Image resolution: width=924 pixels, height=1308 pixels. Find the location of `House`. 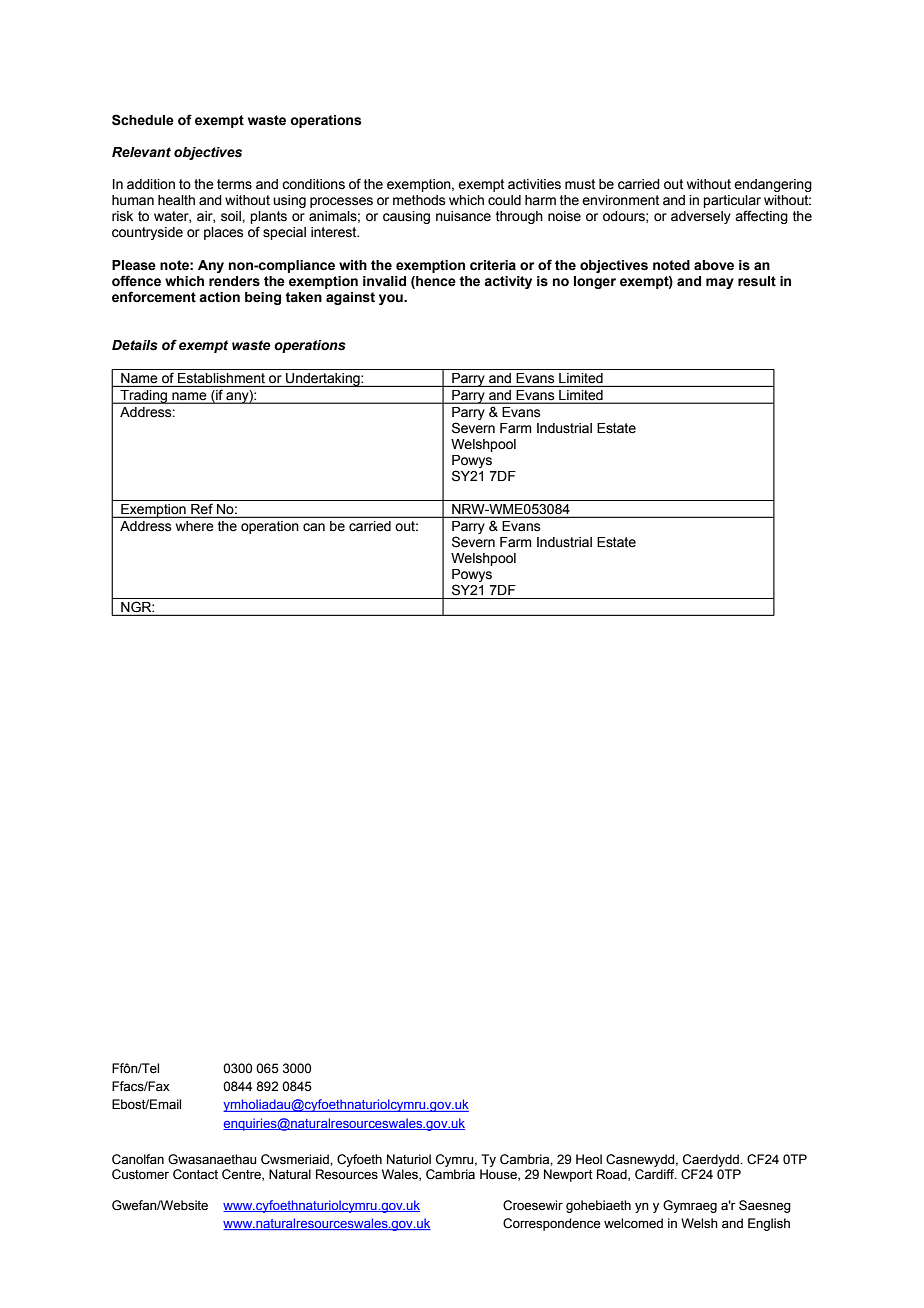

House is located at coordinates (499, 1175).
